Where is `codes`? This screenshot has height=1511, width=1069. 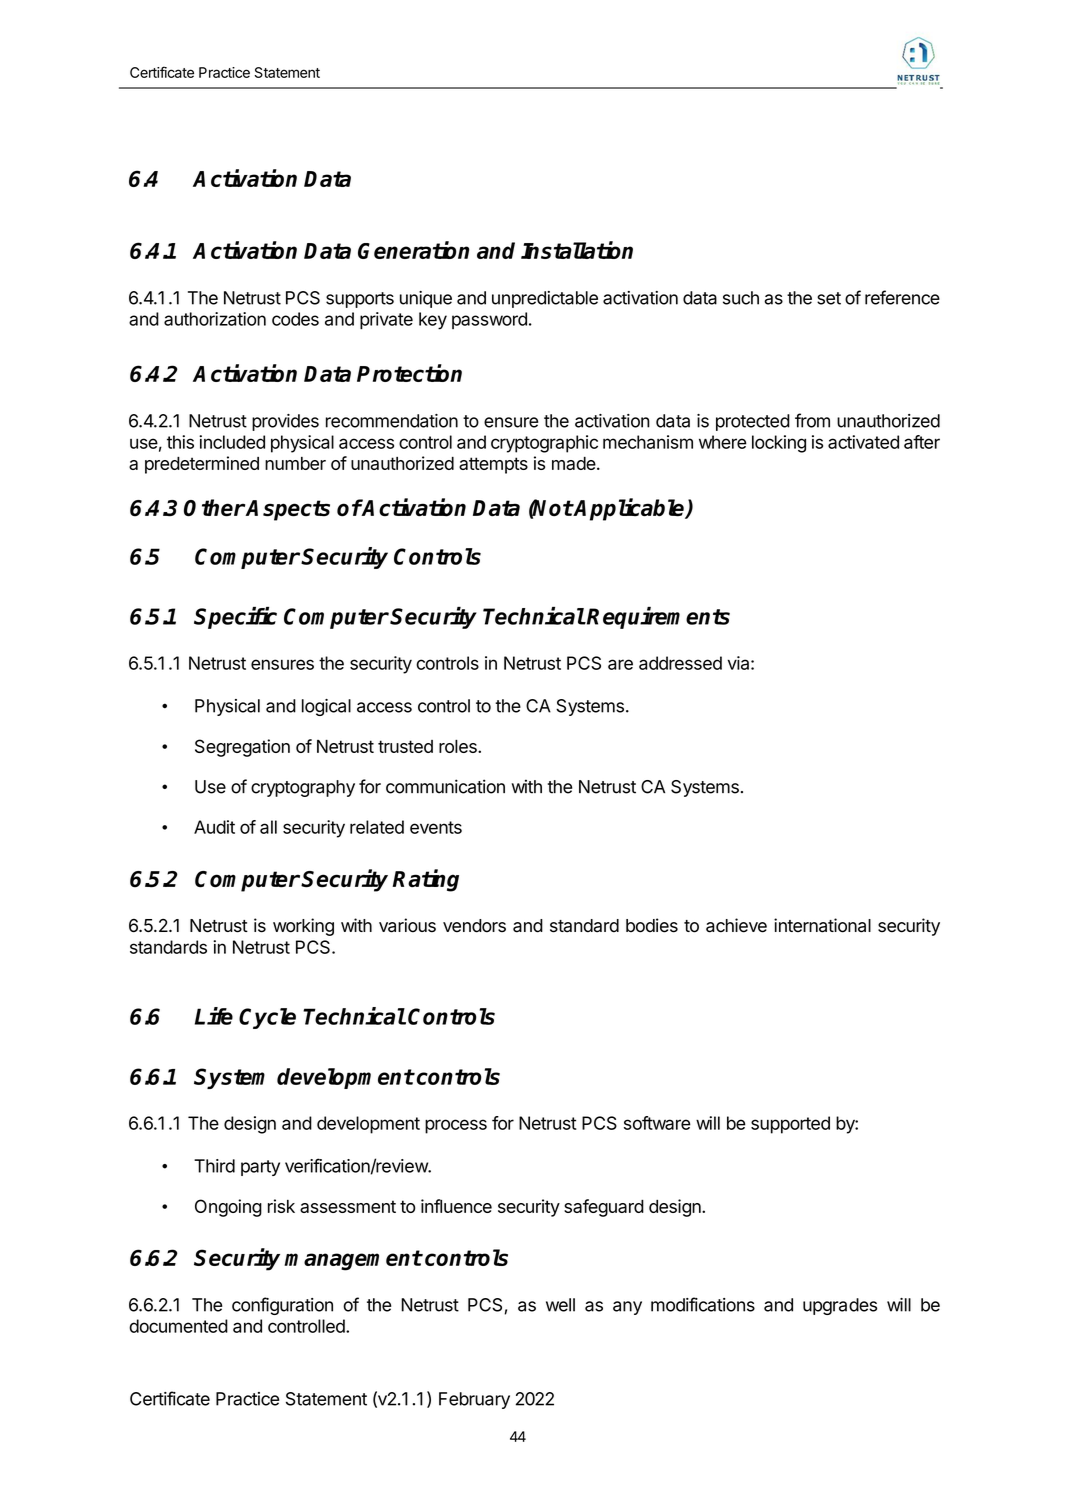 codes is located at coordinates (295, 319).
